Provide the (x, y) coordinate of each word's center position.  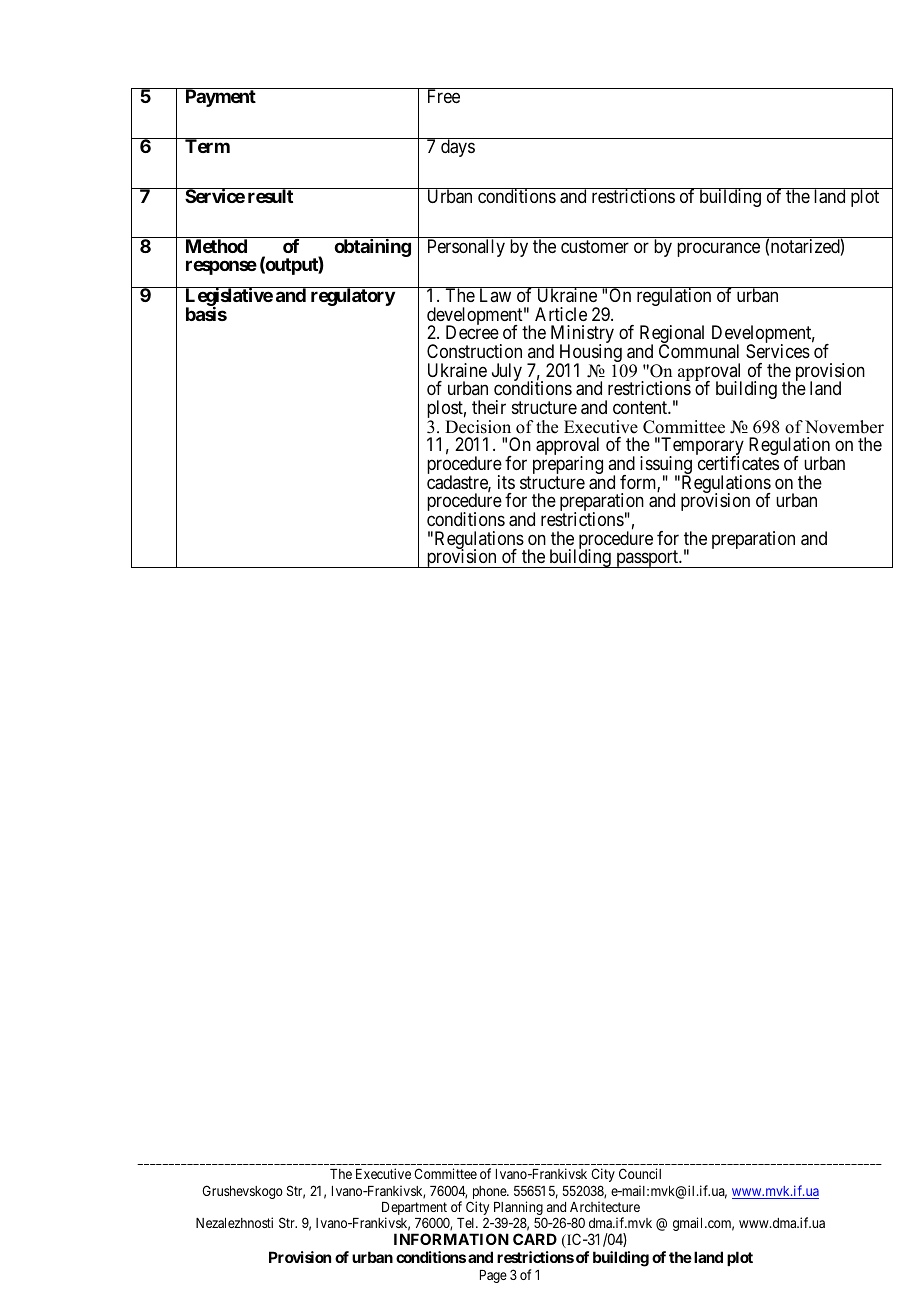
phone (489, 1194)
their (489, 407)
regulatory (353, 297)
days (457, 147)
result (270, 195)
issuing (666, 466)
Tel (467, 1223)
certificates (738, 463)
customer (595, 246)
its (506, 482)
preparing (568, 466)
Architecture (605, 1206)
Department (414, 1210)
